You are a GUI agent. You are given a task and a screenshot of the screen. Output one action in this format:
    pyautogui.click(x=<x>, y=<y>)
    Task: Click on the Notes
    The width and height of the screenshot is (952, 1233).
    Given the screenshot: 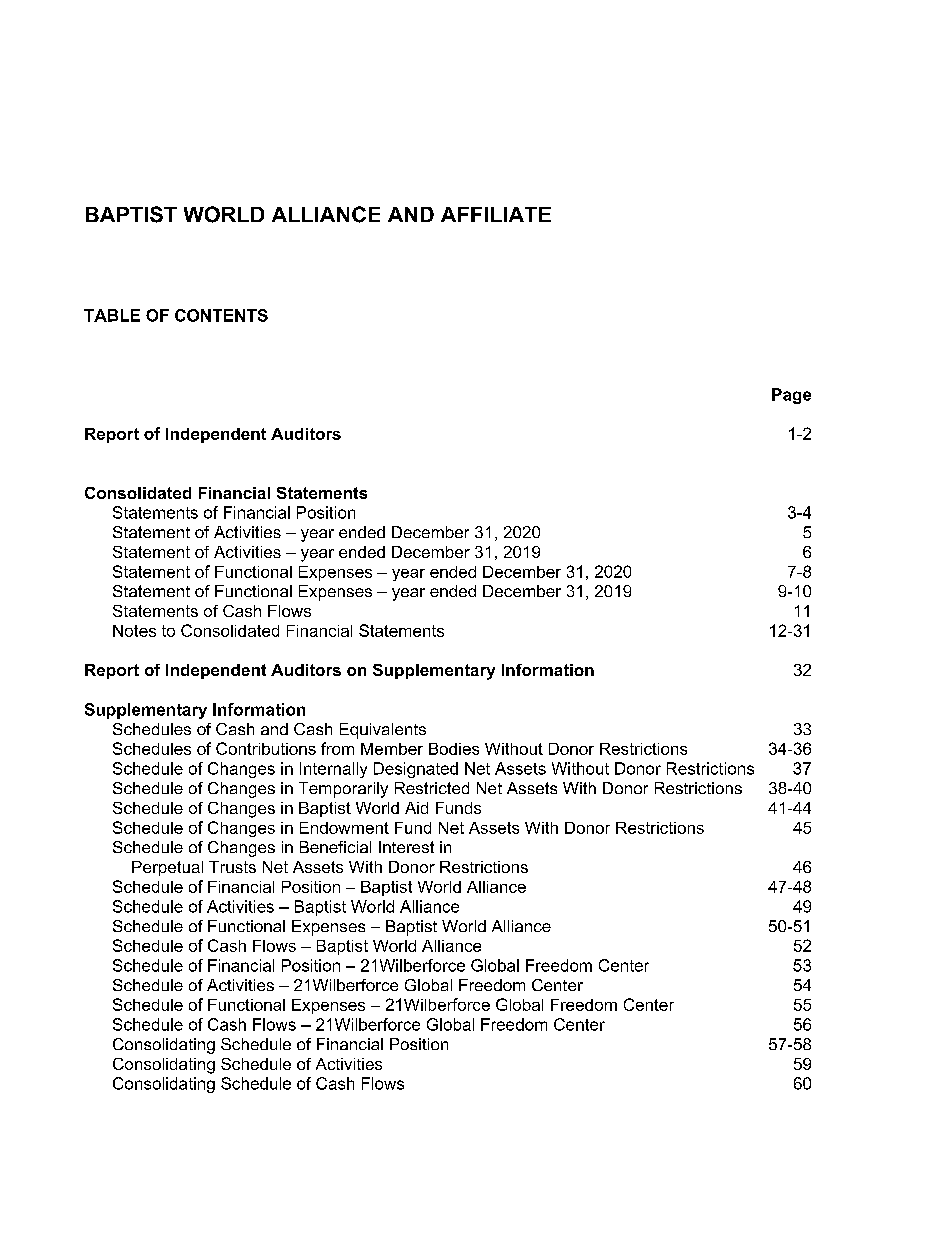 What is the action you would take?
    pyautogui.click(x=134, y=631)
